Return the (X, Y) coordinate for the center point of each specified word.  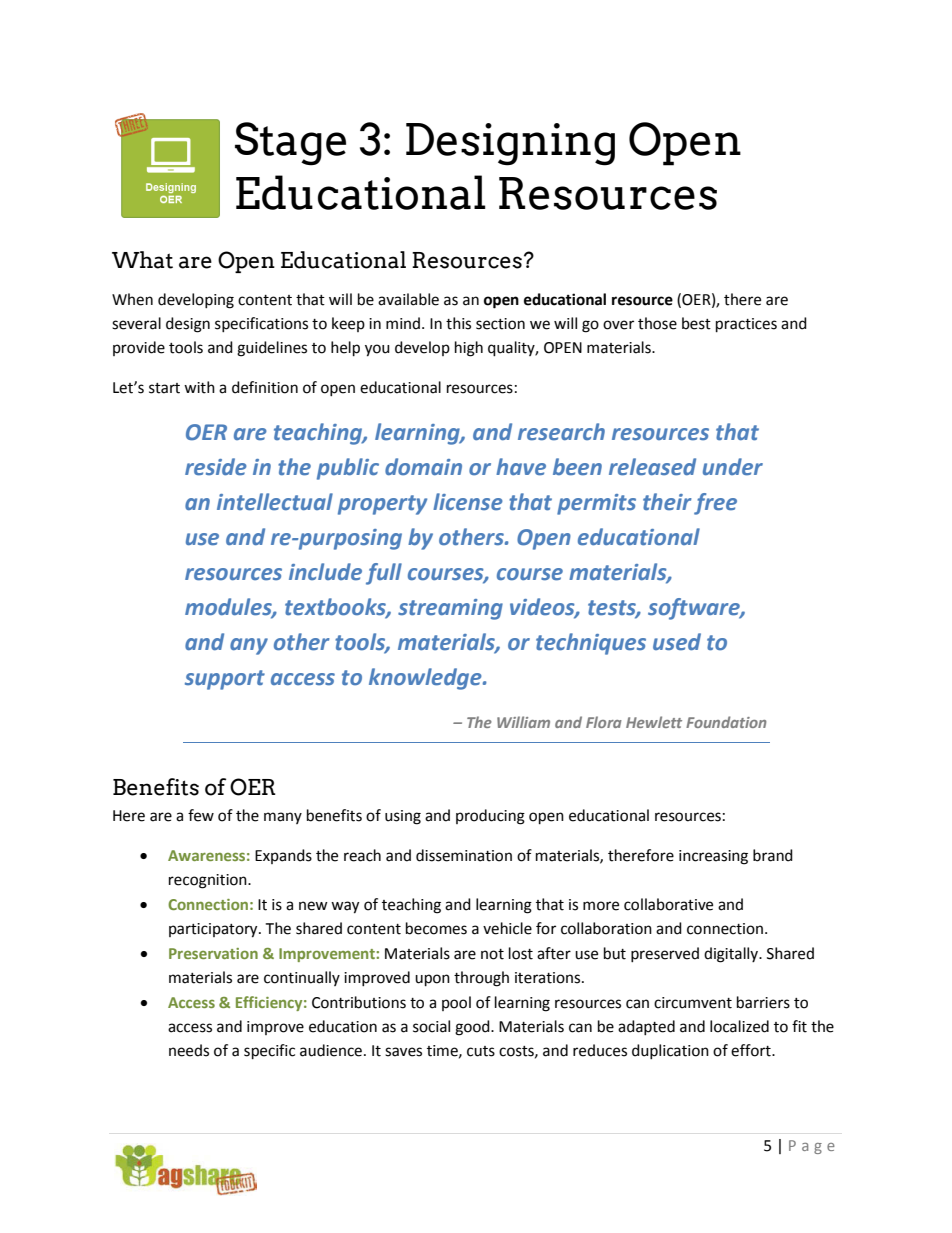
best (696, 323)
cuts (481, 1051)
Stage (290, 144)
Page (812, 1147)
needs (189, 1050)
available (408, 299)
